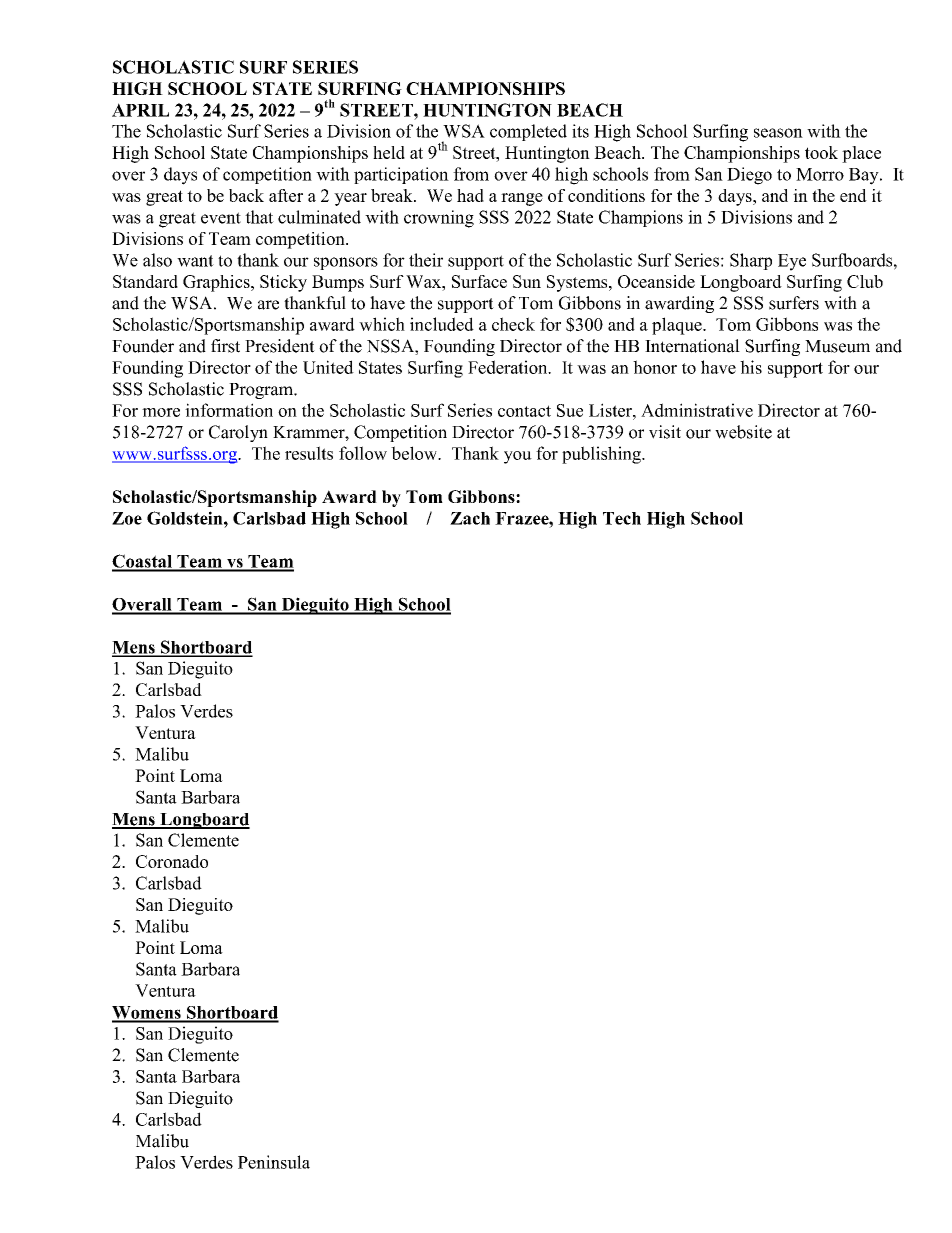 The image size is (952, 1233). What do you see at coordinates (172, 861) in the image?
I see `Coronado` at bounding box center [172, 861].
